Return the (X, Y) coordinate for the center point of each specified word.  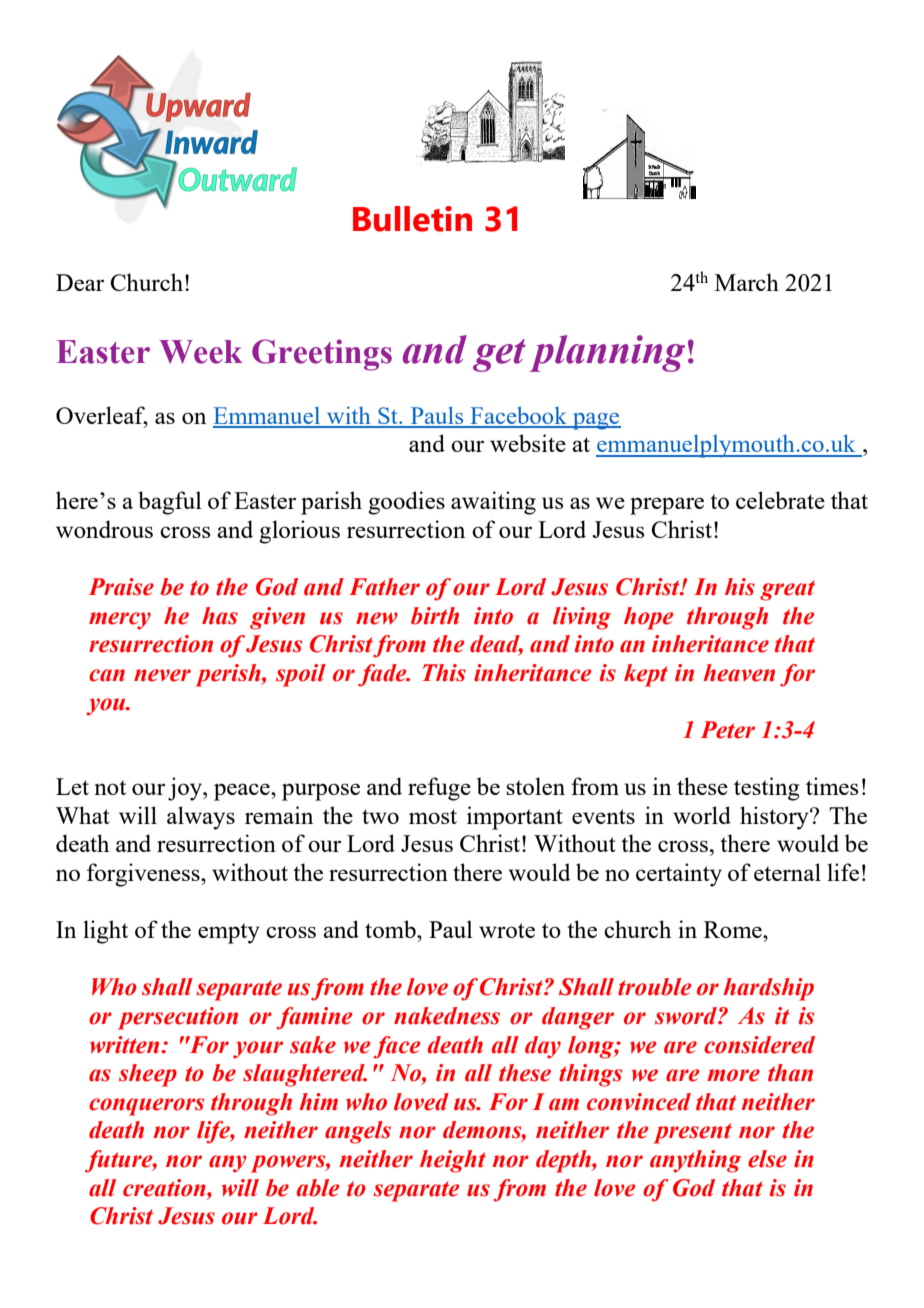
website (528, 443)
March (747, 282)
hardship (768, 989)
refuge (439, 789)
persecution (178, 1018)
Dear (80, 282)
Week (201, 352)
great (787, 590)
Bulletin (412, 219)
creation (165, 1188)
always (201, 818)
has (220, 616)
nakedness (447, 1016)
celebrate (780, 500)
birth (435, 616)
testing (767, 789)
